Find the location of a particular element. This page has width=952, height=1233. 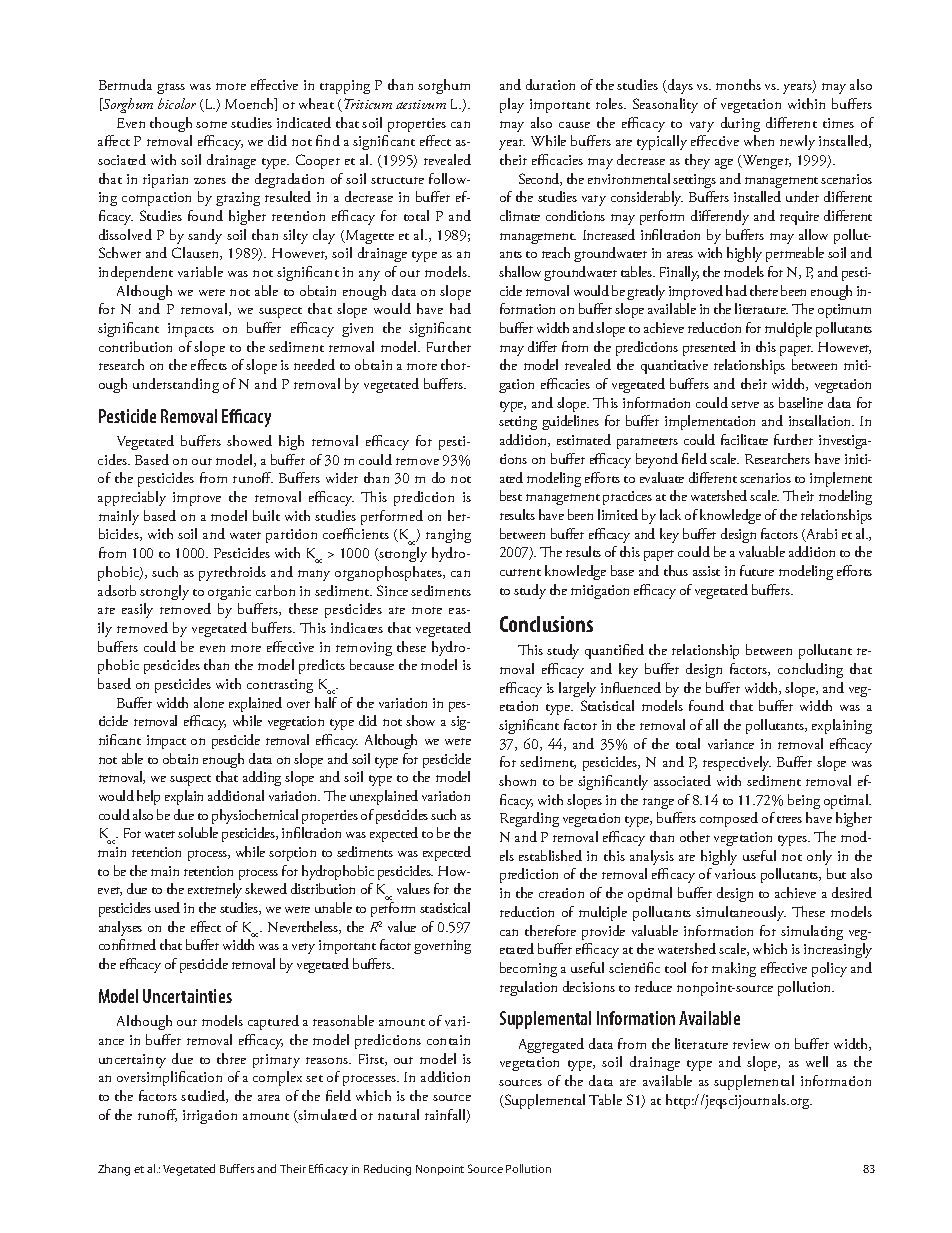

during is located at coordinates (740, 124).
